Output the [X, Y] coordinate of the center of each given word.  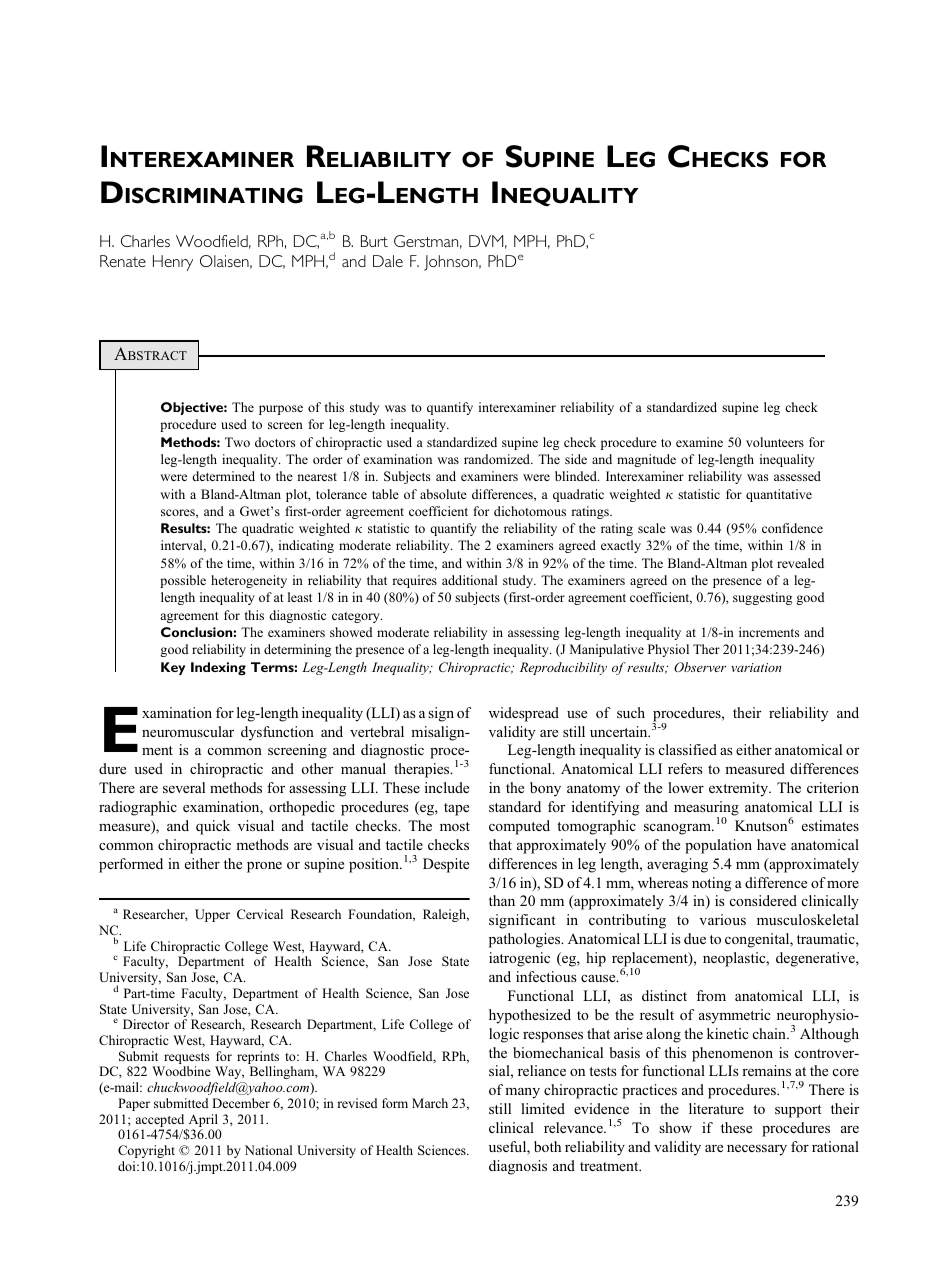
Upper [212, 915]
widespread [524, 714]
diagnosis [518, 1167]
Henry [173, 263]
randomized [498, 459]
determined [223, 476]
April [202, 1122]
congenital [758, 940]
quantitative [779, 495]
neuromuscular [188, 731]
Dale [388, 261]
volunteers [775, 442]
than [502, 900]
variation [756, 667]
